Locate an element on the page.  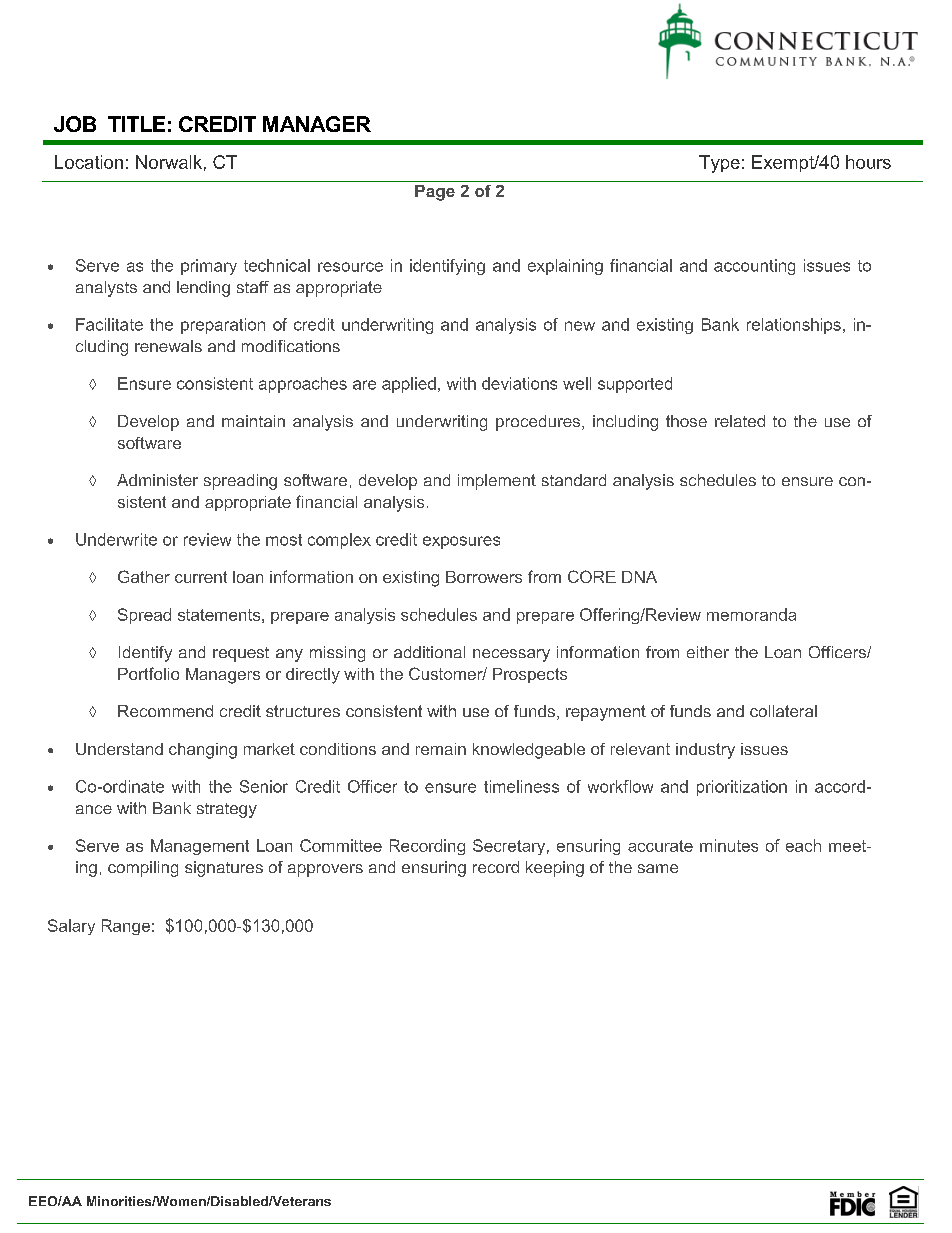
deviations is located at coordinates (519, 383).
